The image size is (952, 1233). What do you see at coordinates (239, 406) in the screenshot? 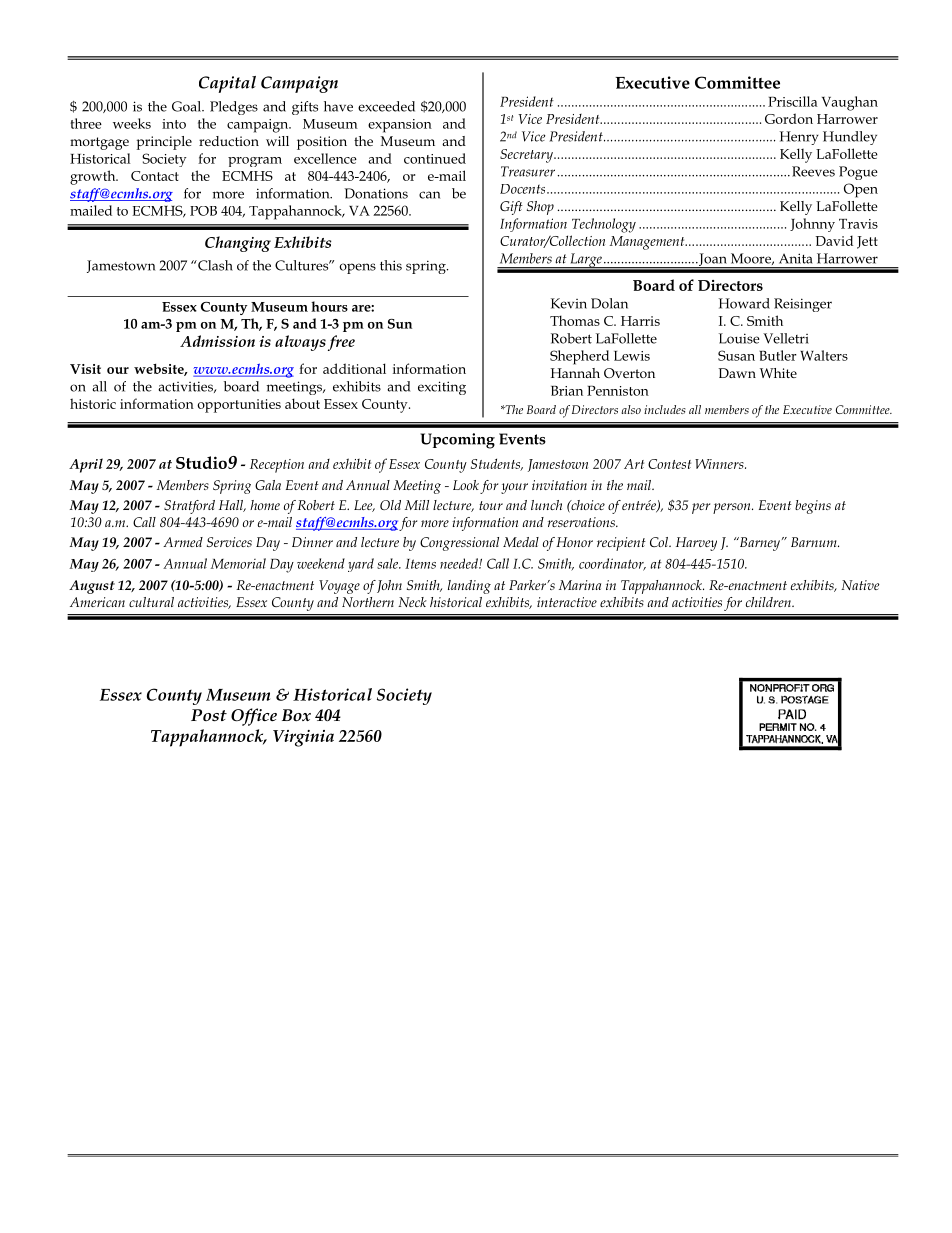
I see `opportunities` at bounding box center [239, 406].
